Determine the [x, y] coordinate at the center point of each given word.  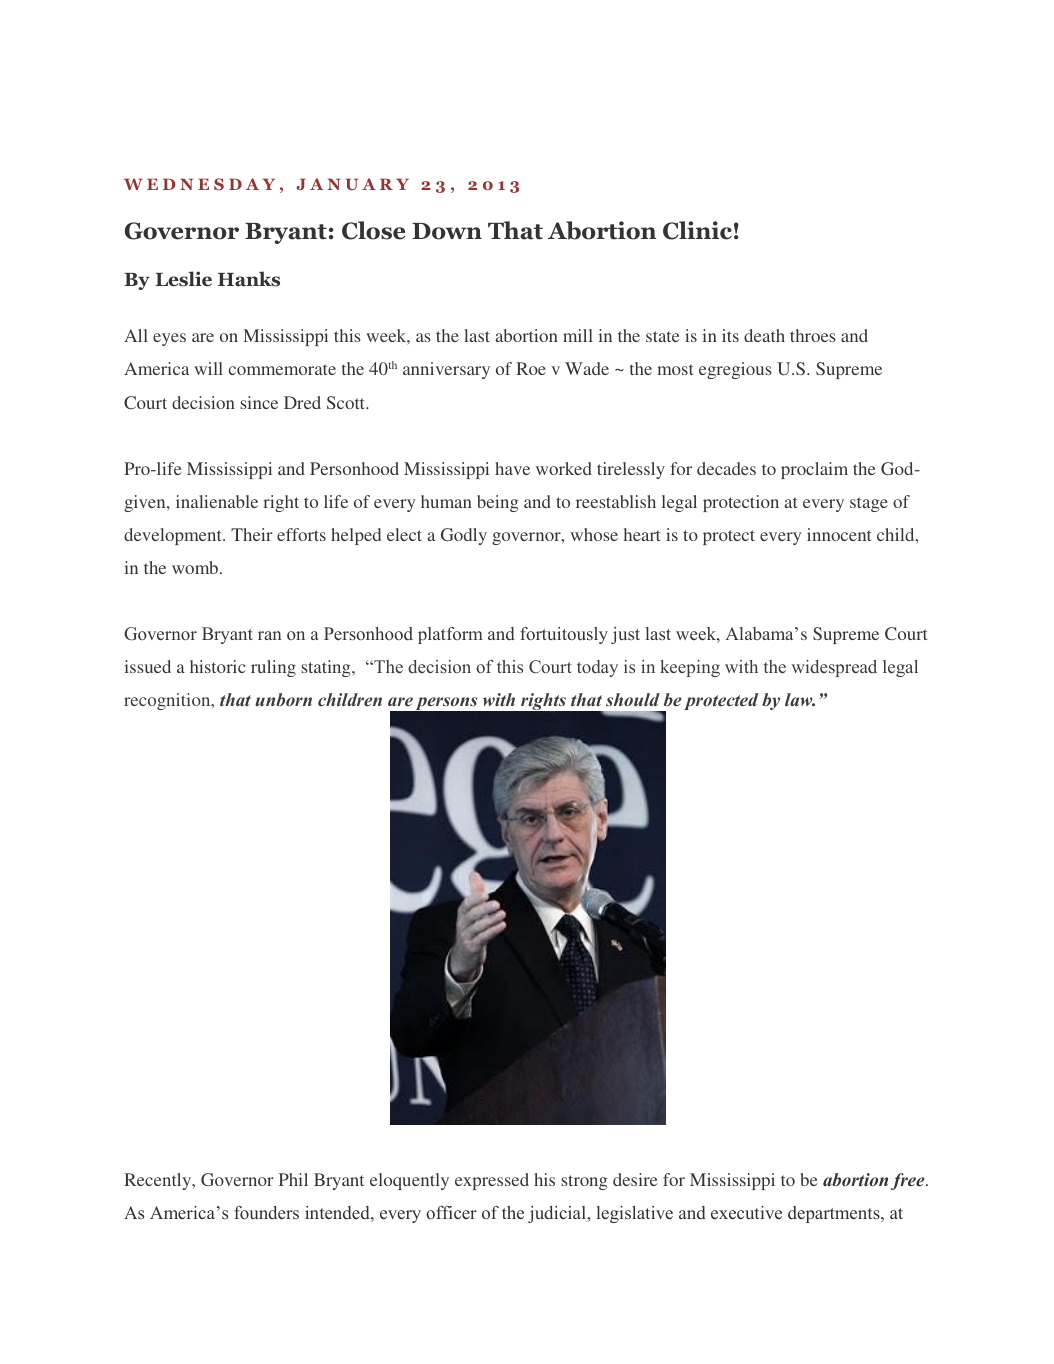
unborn [283, 699]
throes [813, 335]
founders [266, 1212]
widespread [834, 668]
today [597, 668]
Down [447, 231]
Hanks [249, 279]
